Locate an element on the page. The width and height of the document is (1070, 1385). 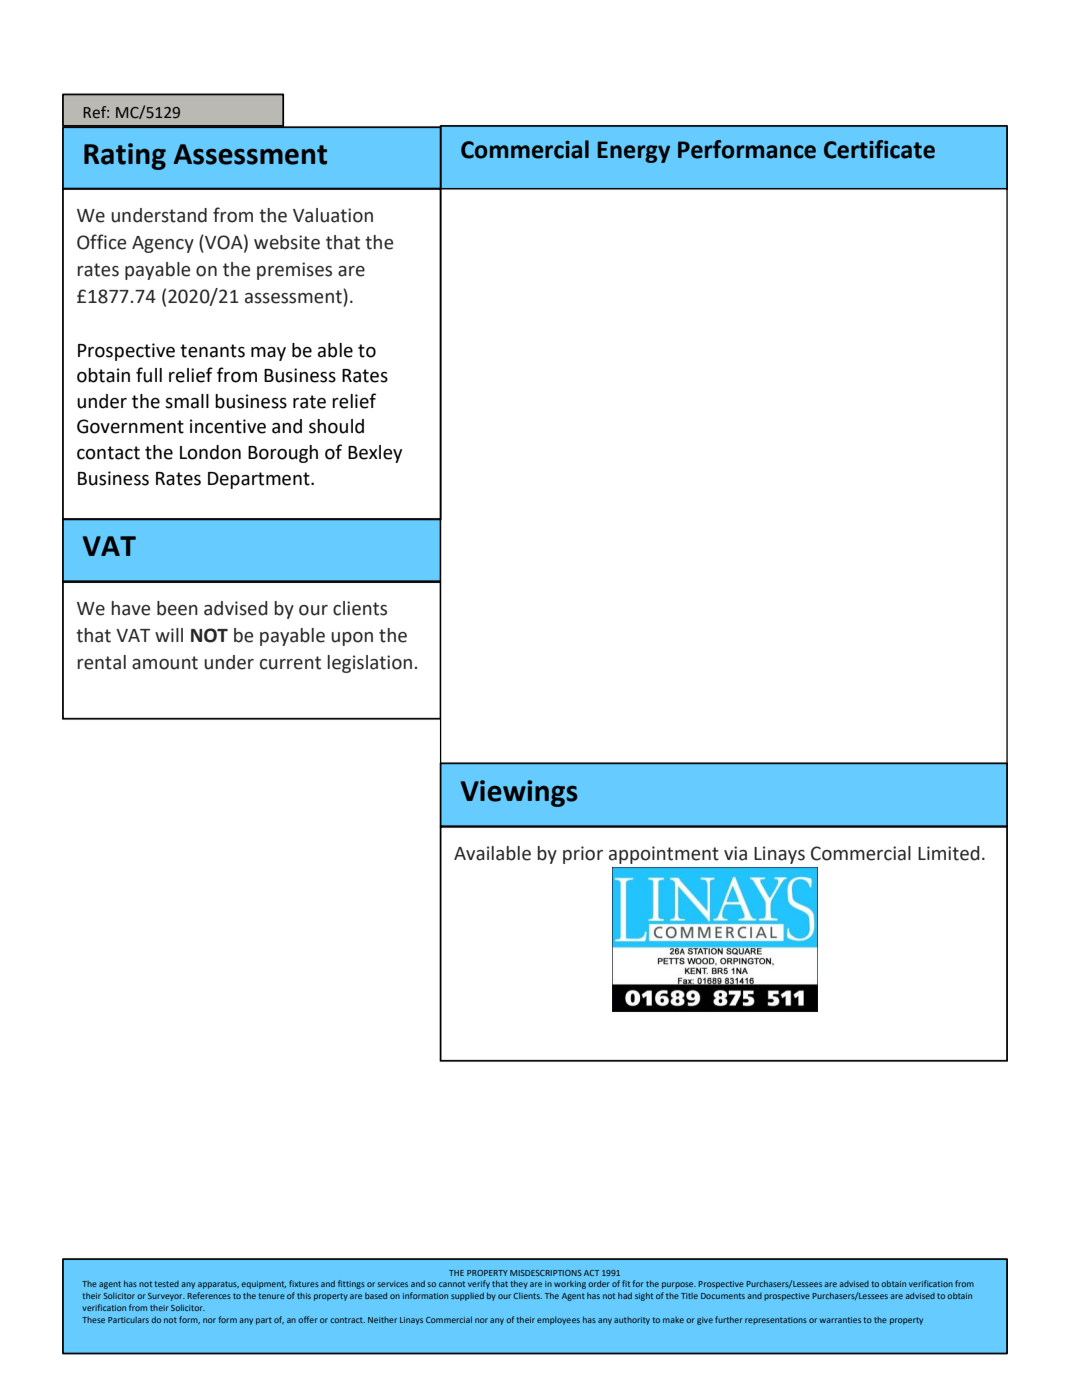
Rating is located at coordinates (125, 156).
